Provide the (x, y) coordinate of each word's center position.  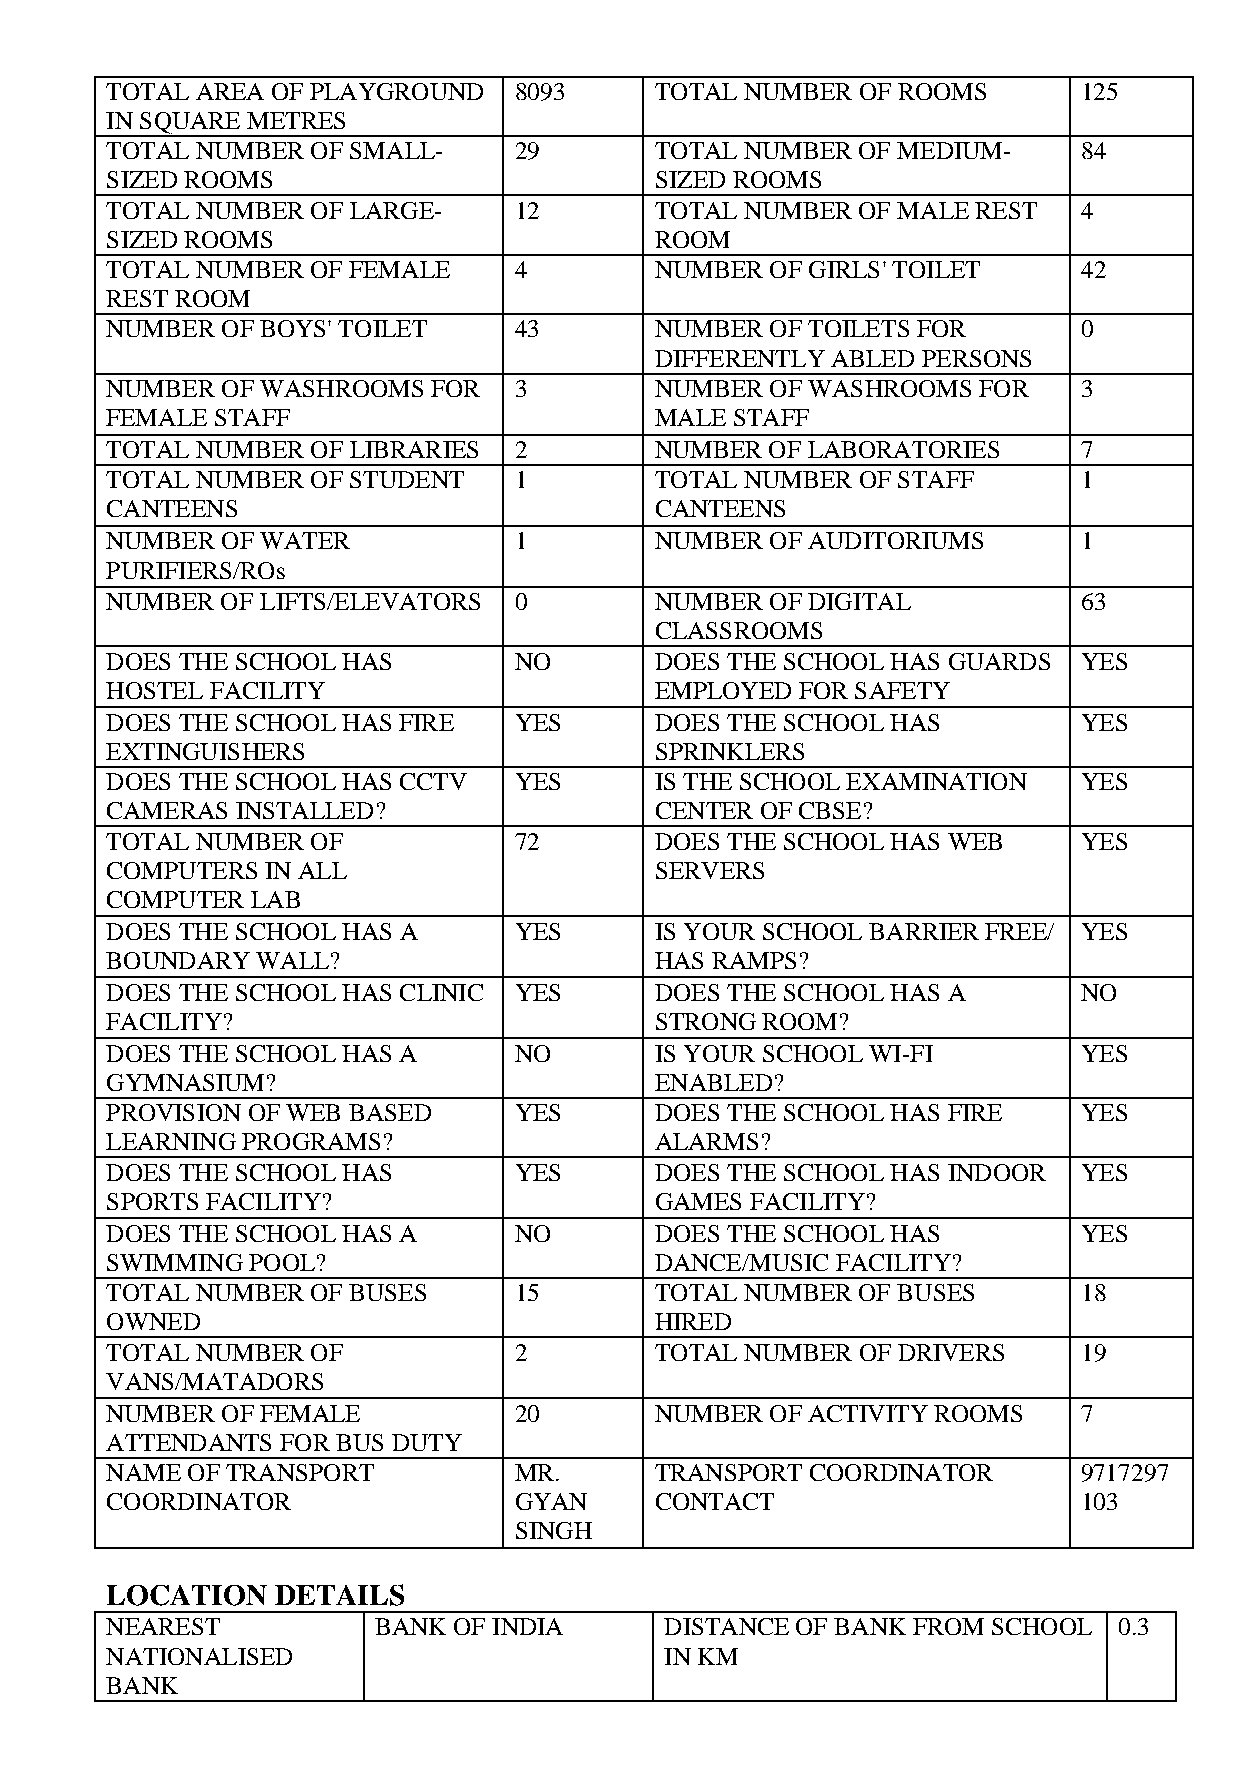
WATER (305, 540)
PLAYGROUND (396, 91)
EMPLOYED (723, 690)
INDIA (527, 1626)
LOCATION (187, 1595)
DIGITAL (859, 601)
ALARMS (706, 1141)
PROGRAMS (311, 1141)
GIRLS (844, 269)
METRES (296, 120)
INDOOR (997, 1172)
